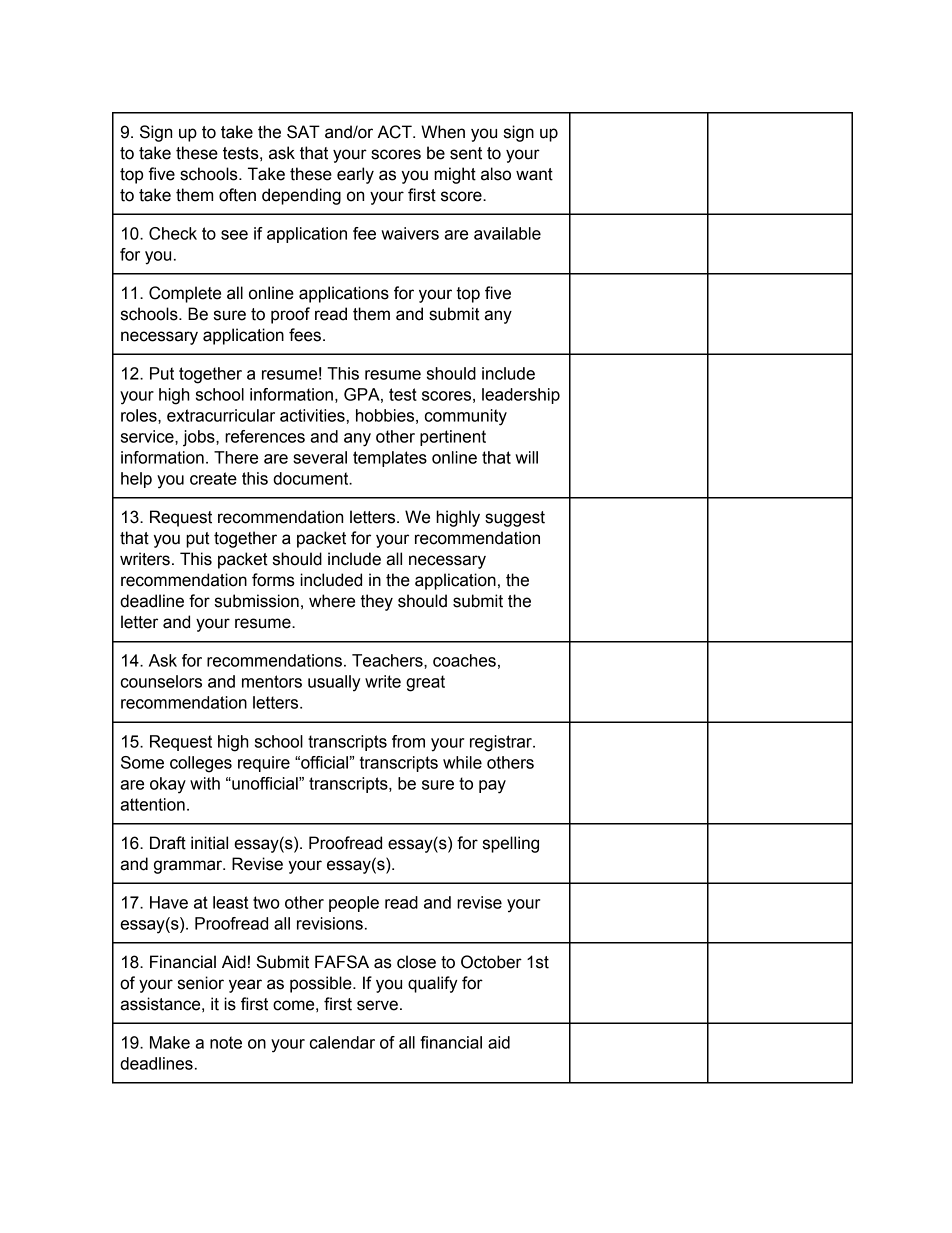 The height and width of the page is (1233, 952). Describe the element at coordinates (334, 683) in the page. I see `usually` at that location.
